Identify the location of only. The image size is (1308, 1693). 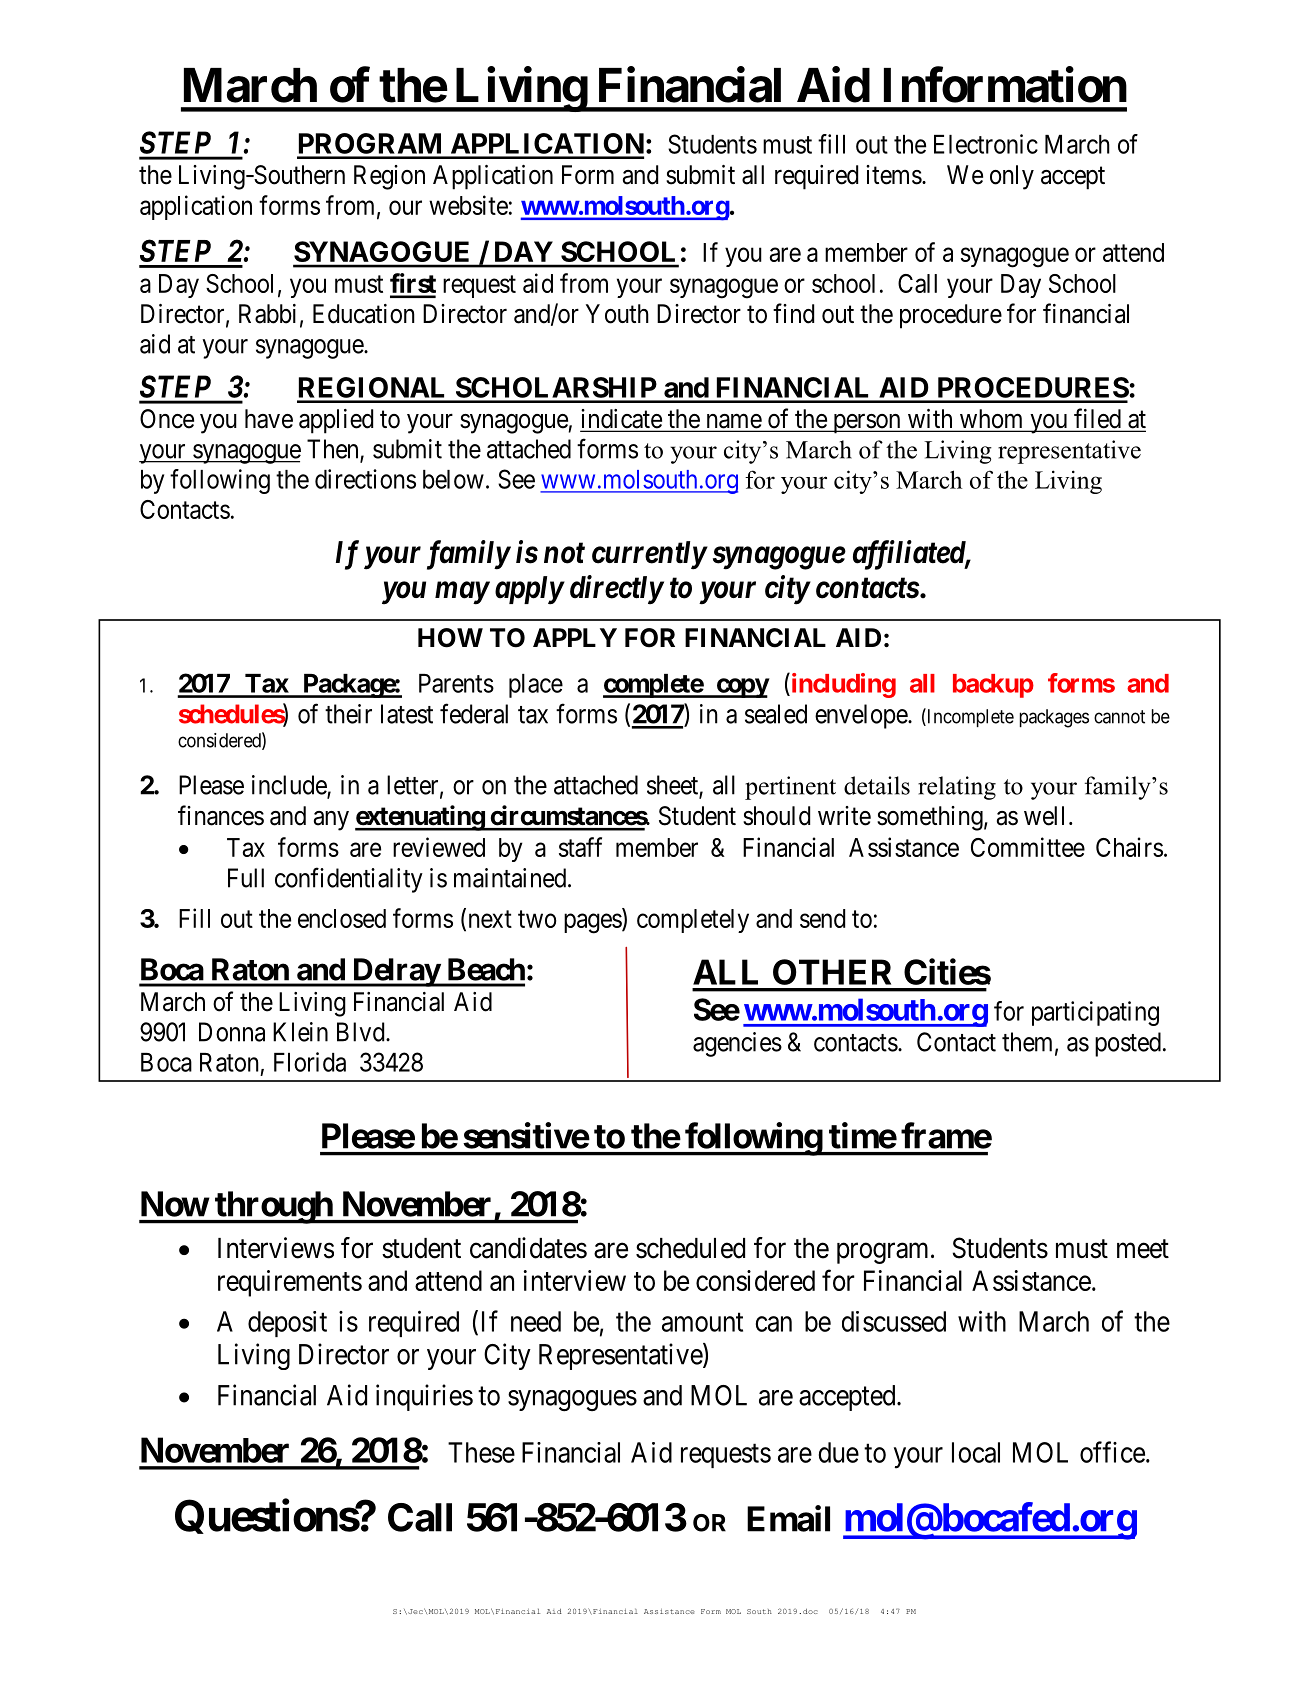
(1012, 177).
